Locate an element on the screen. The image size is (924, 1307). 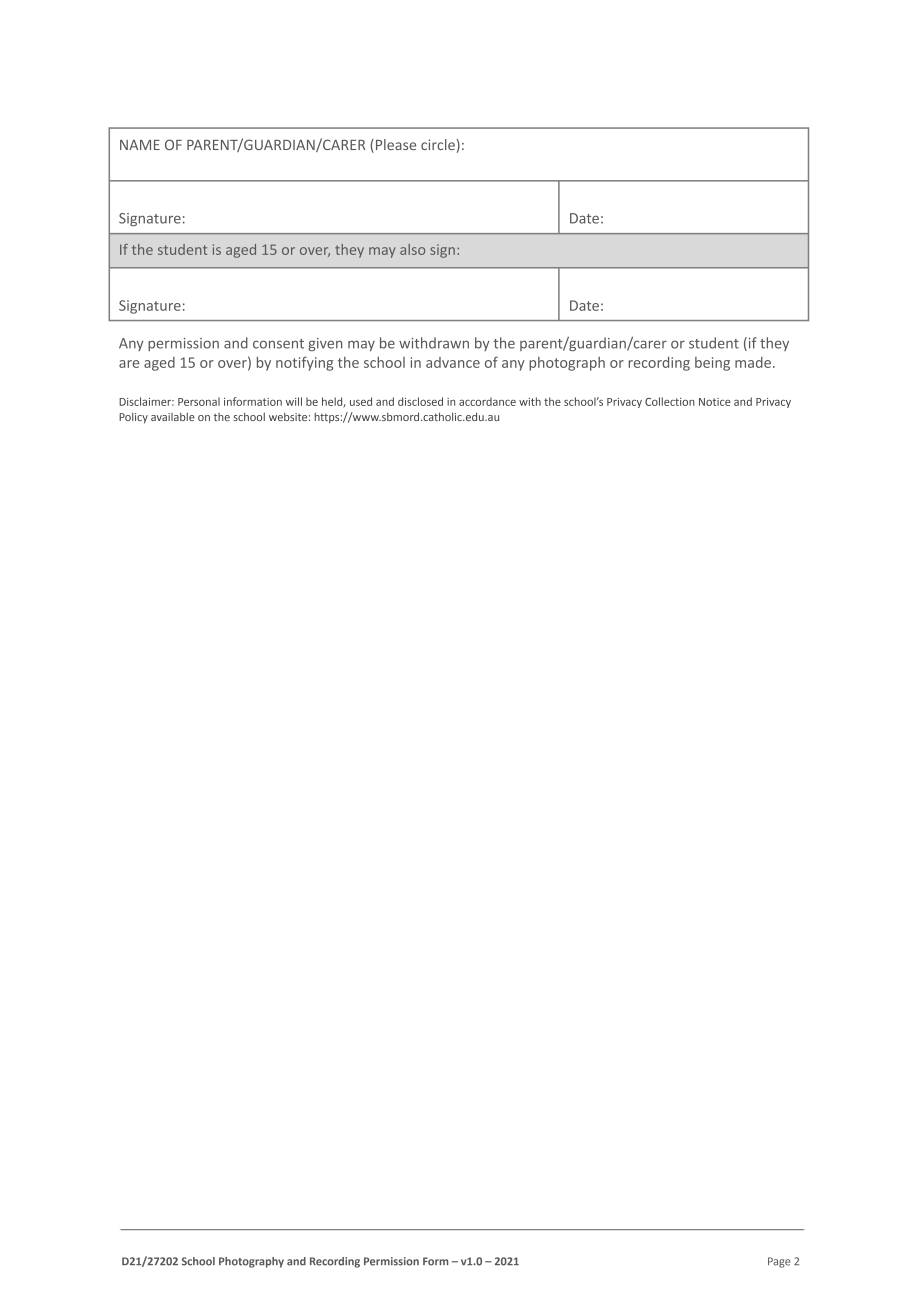
circle is located at coordinates (438, 144).
